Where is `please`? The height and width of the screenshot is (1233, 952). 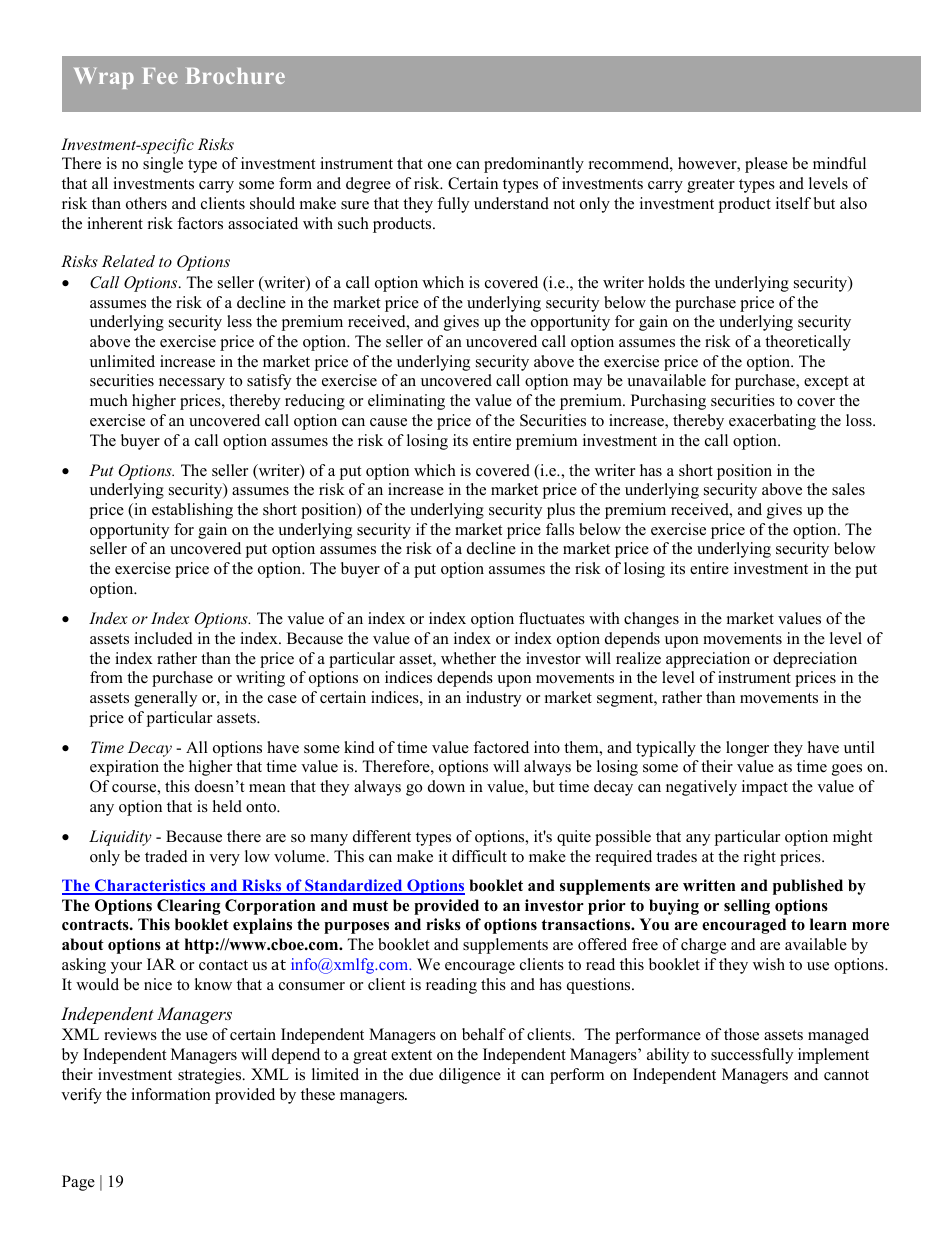 please is located at coordinates (766, 165).
